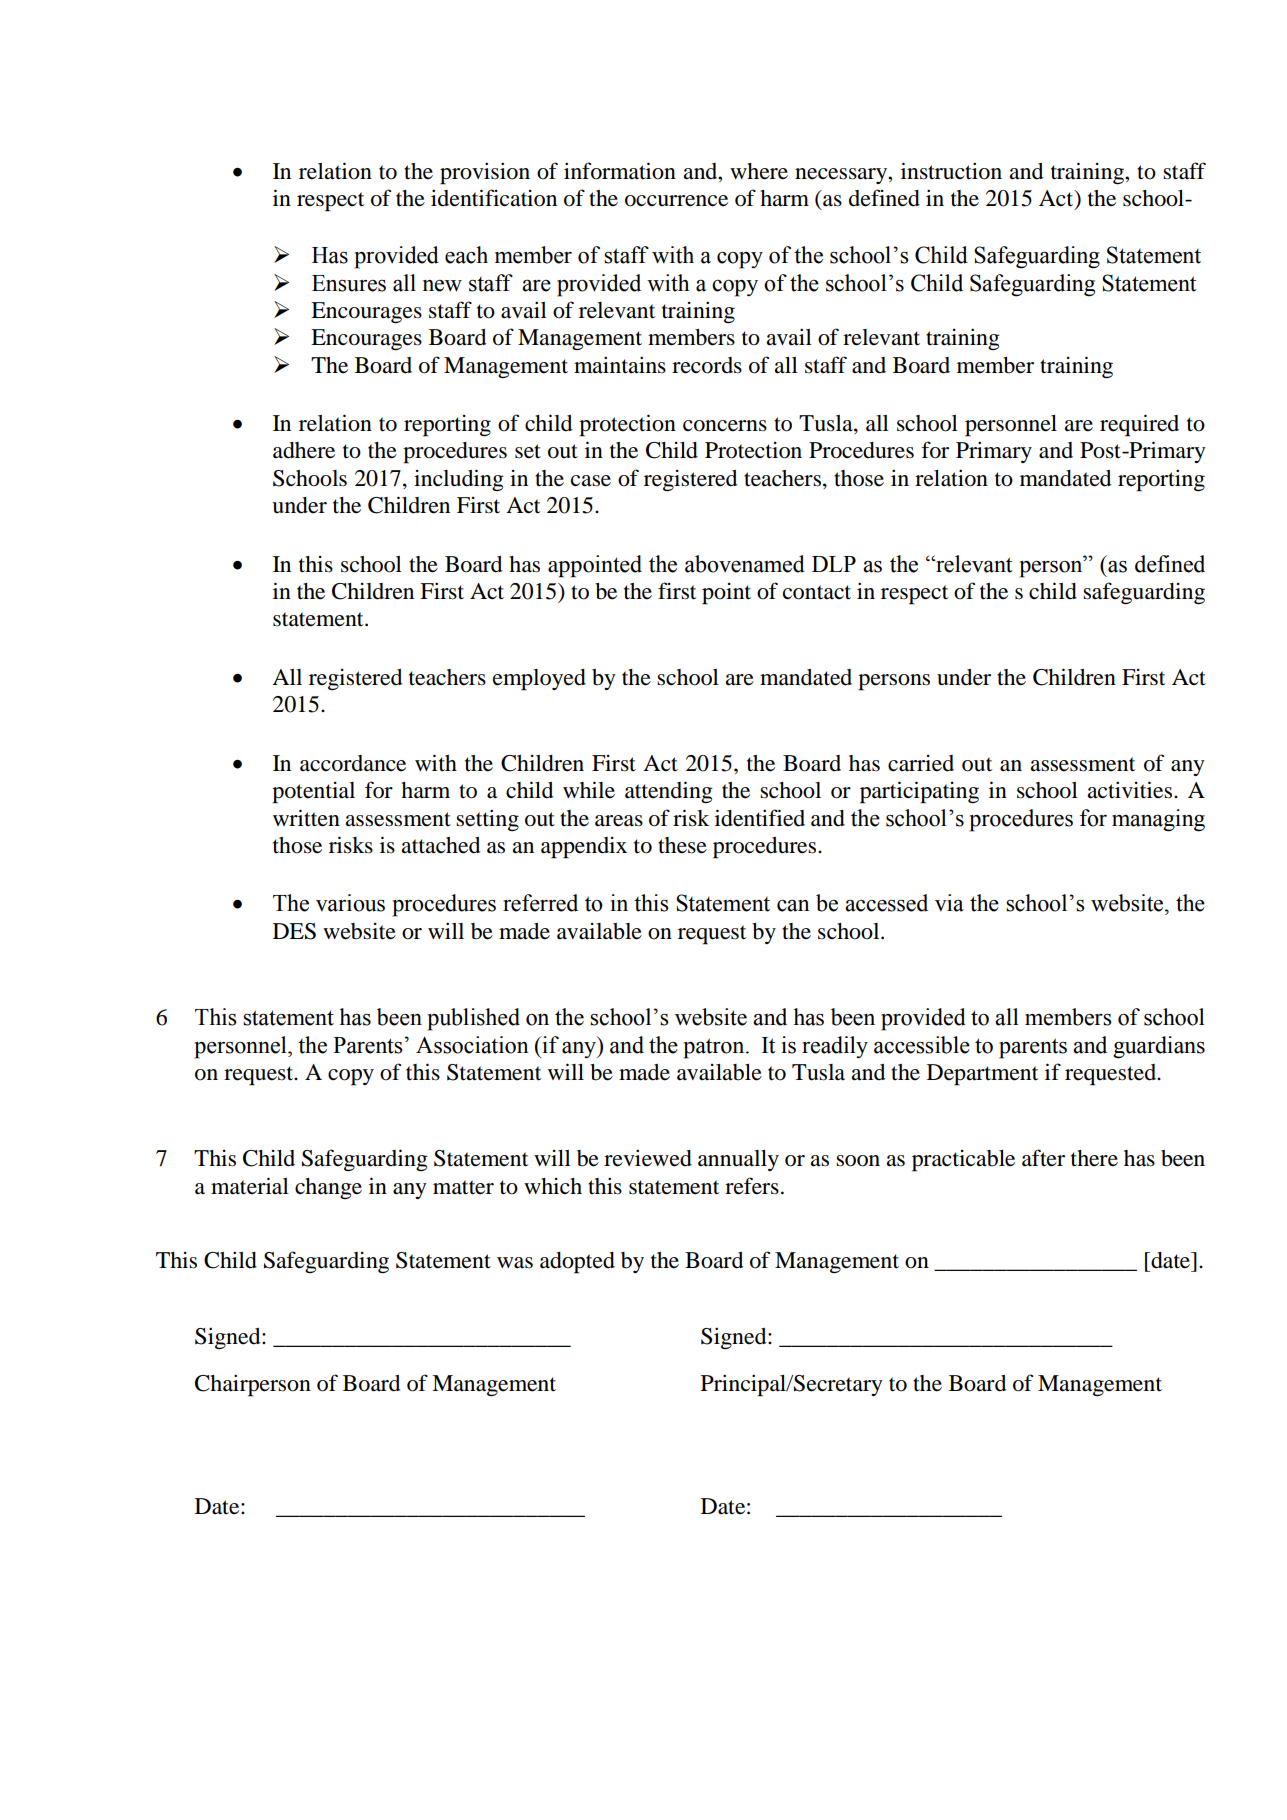 The width and height of the document is (1287, 1820). Describe the element at coordinates (676, 201) in the document. I see `occurrence` at that location.
